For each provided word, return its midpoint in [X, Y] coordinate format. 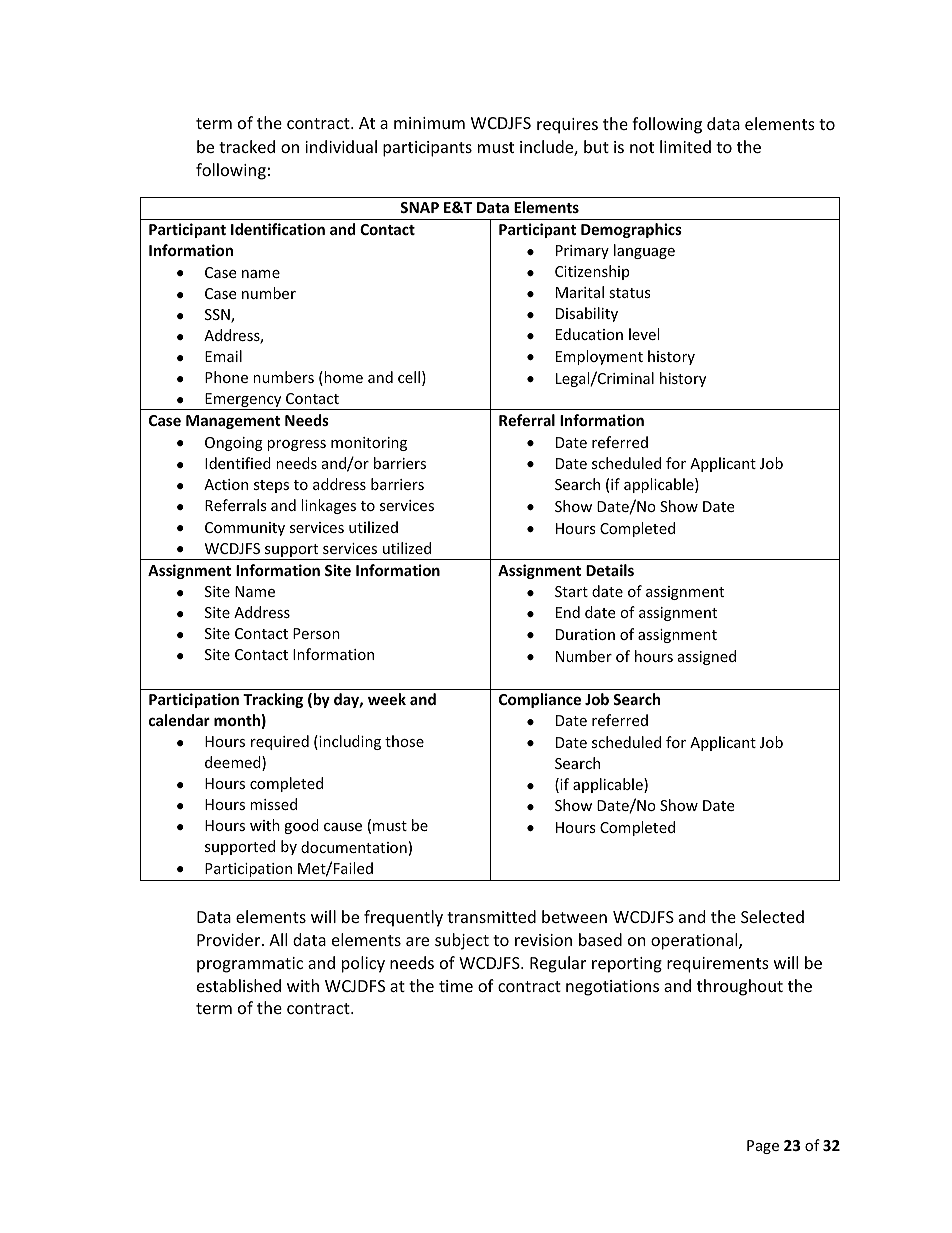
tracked [247, 146]
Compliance [540, 700]
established [239, 985]
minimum [429, 123]
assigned [707, 657]
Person [316, 633]
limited [685, 146]
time [456, 986]
